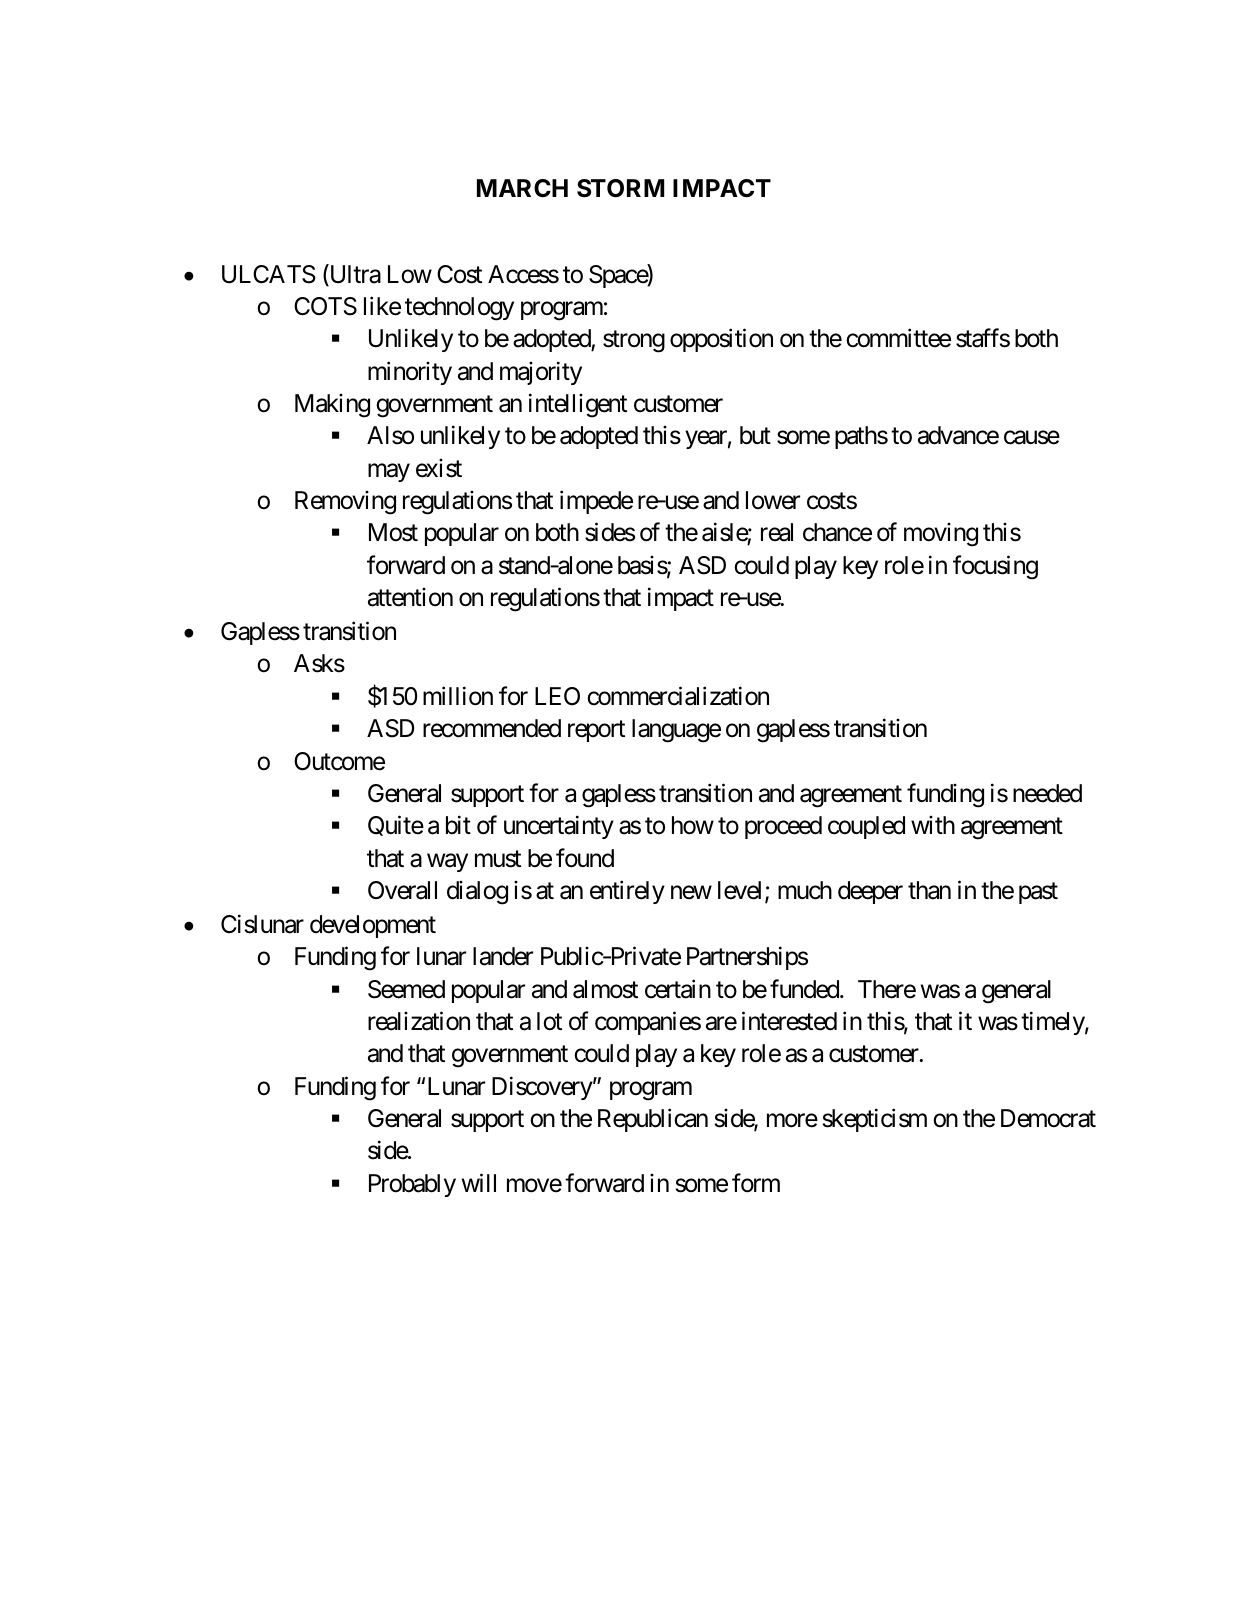  I want to click on commercialization, so click(678, 696).
